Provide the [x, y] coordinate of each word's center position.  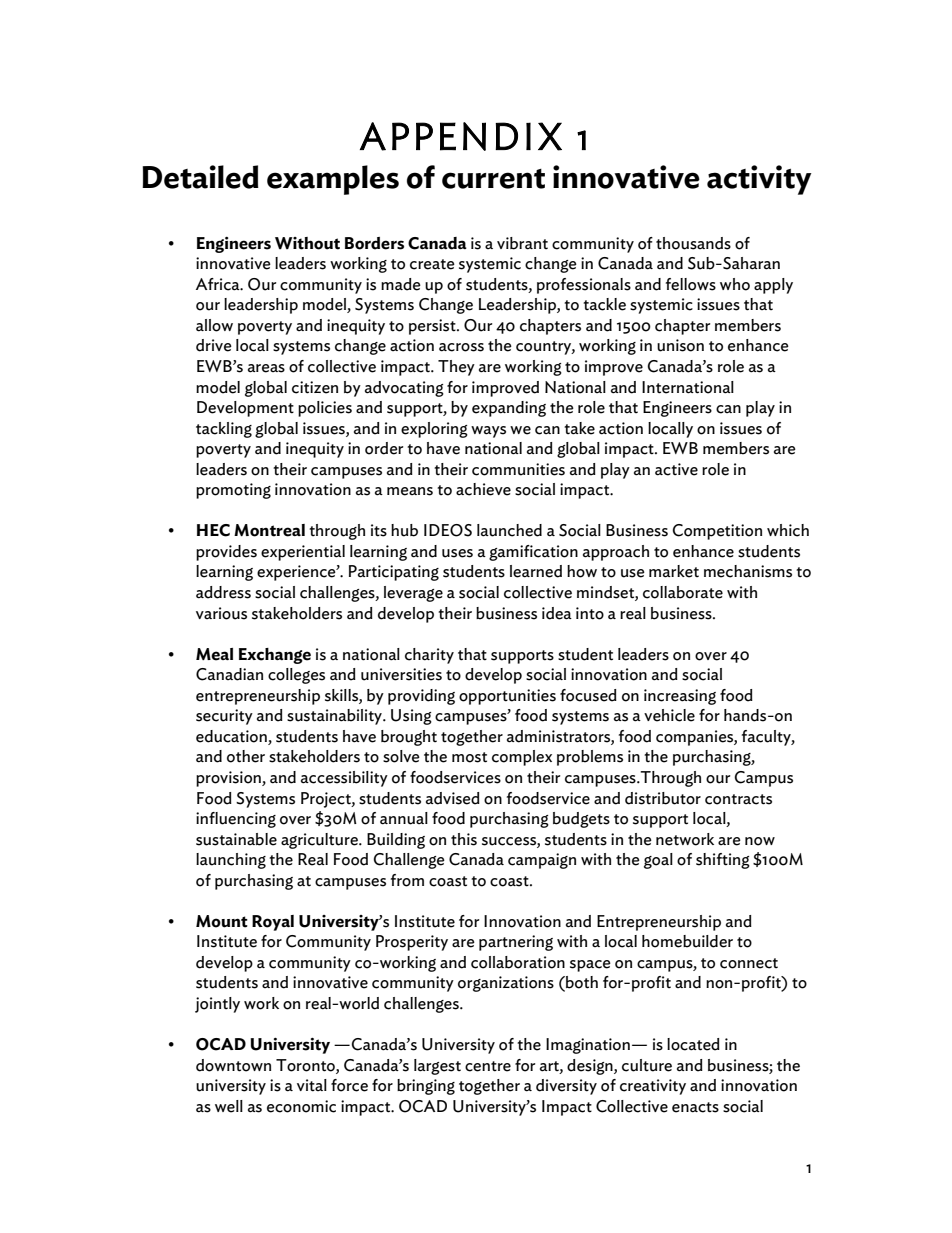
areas [266, 368]
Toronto [306, 1065]
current [493, 179]
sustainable [236, 839]
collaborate [683, 592]
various [221, 613]
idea [557, 613]
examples [333, 180]
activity [759, 180]
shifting [723, 861]
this [464, 839]
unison [680, 345]
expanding [509, 409]
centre [488, 1066]
